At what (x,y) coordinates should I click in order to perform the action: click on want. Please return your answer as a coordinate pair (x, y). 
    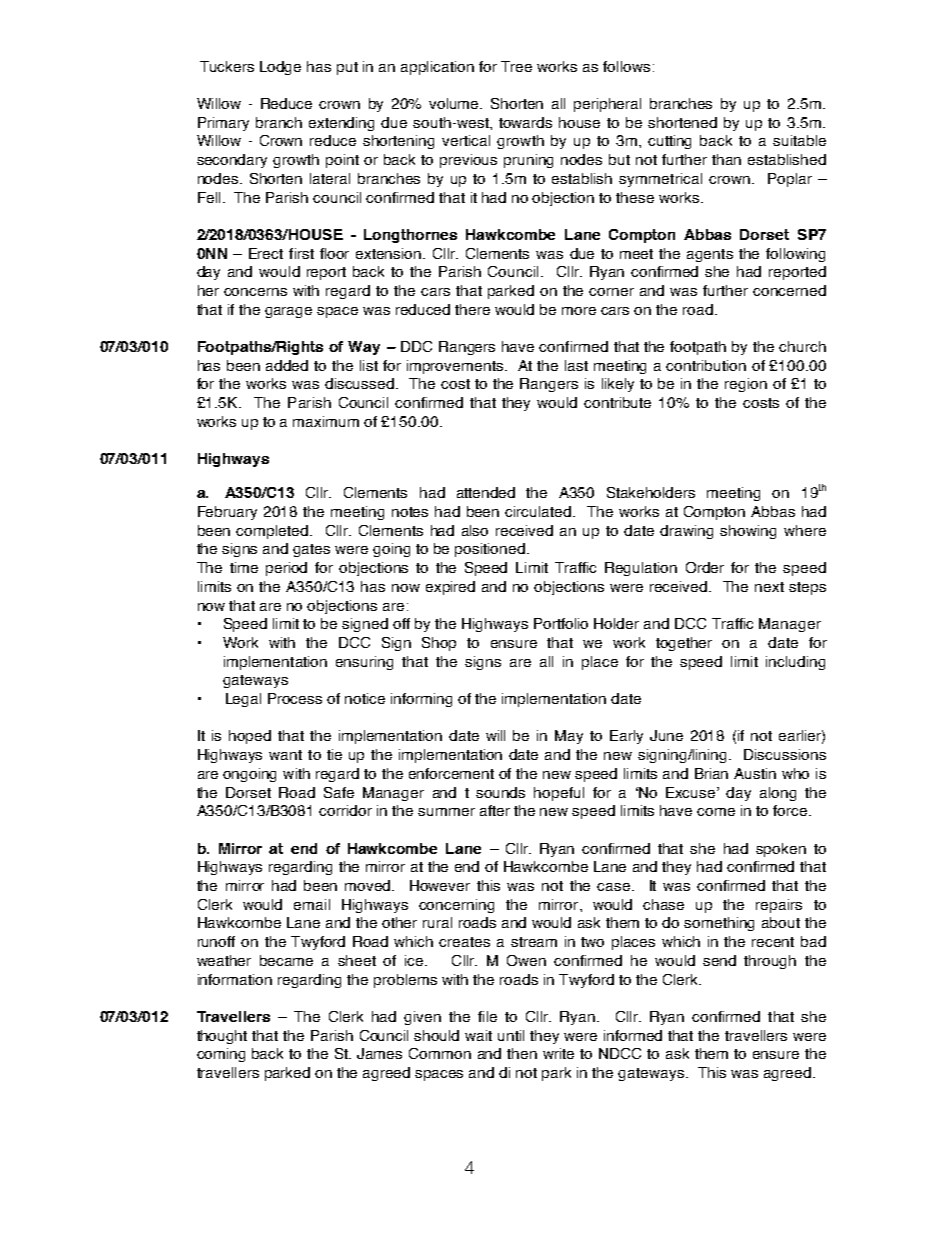
    Looking at the image, I should click on (285, 755).
